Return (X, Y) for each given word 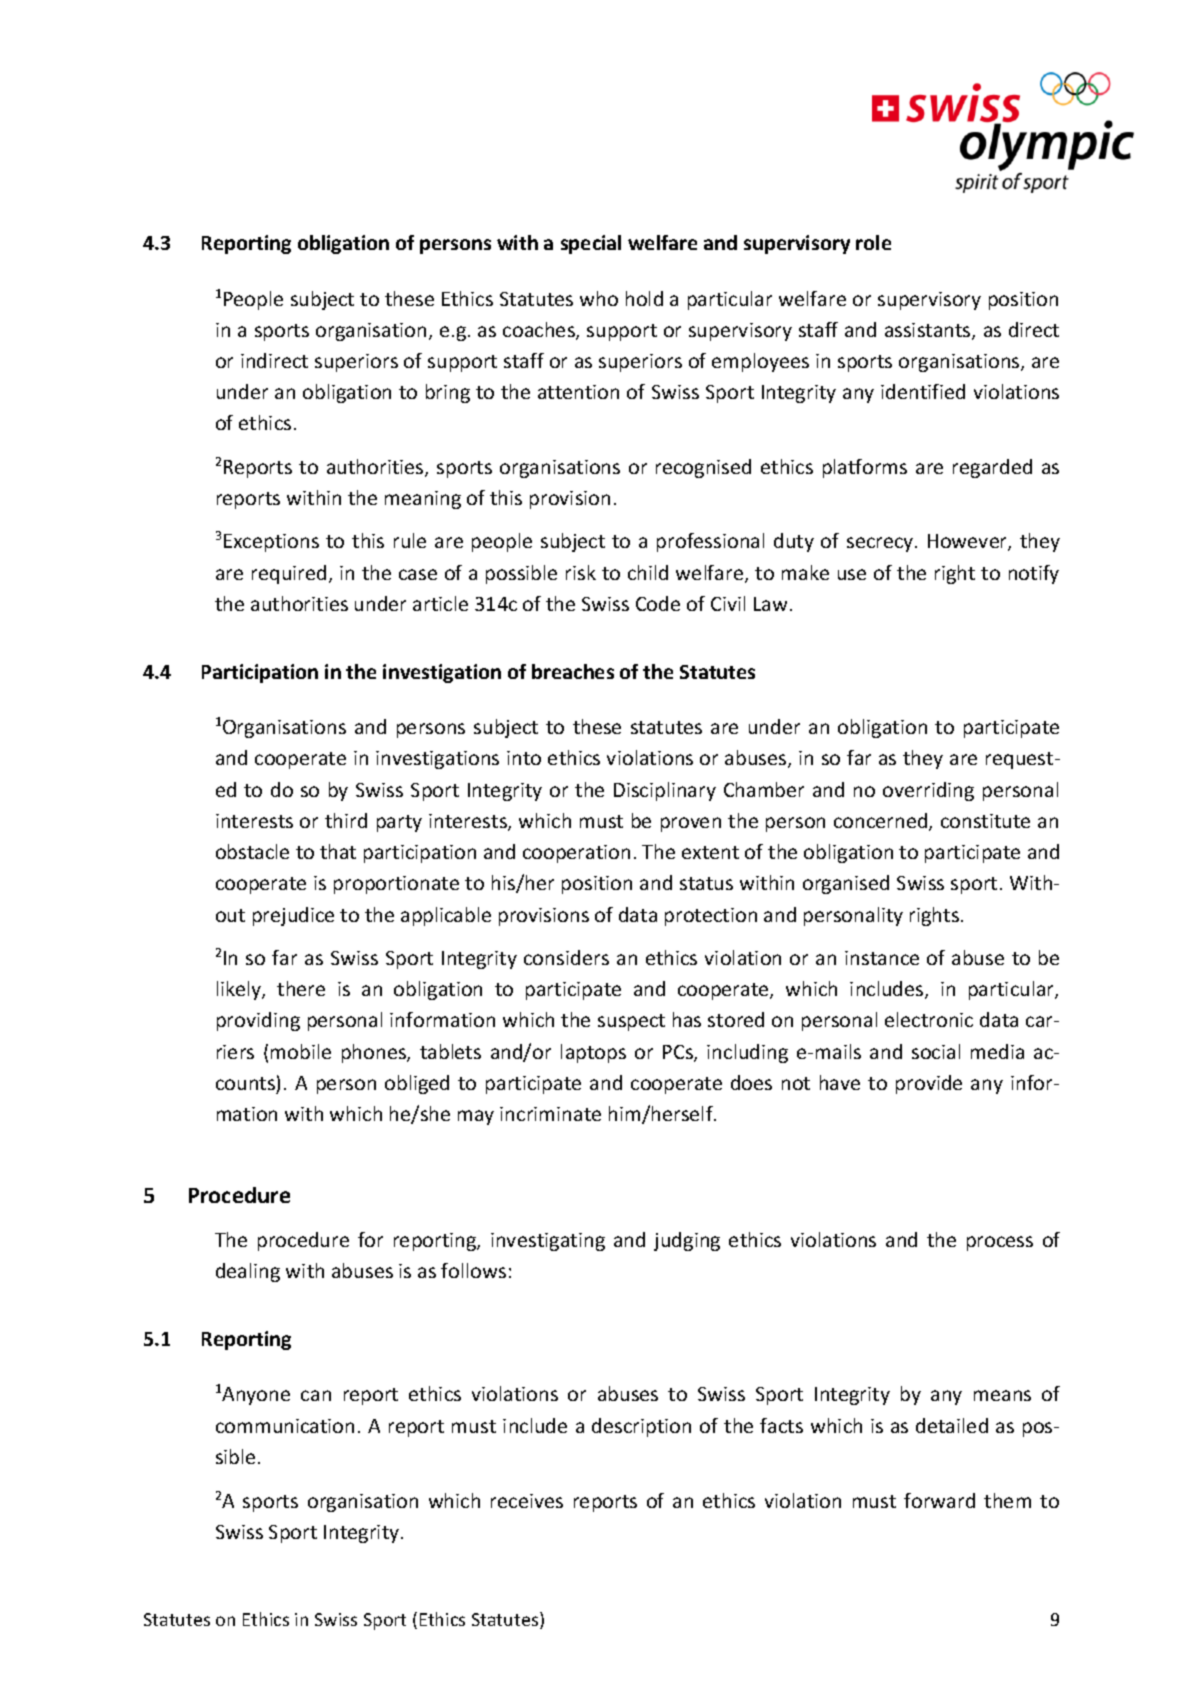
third (346, 820)
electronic (929, 1019)
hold (644, 298)
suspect (631, 1022)
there (301, 988)
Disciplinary (665, 791)
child (648, 572)
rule (410, 540)
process (1000, 1243)
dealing (248, 1272)
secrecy (881, 544)
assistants (929, 331)
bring (448, 393)
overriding (928, 791)
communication (285, 1426)
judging (687, 1241)
